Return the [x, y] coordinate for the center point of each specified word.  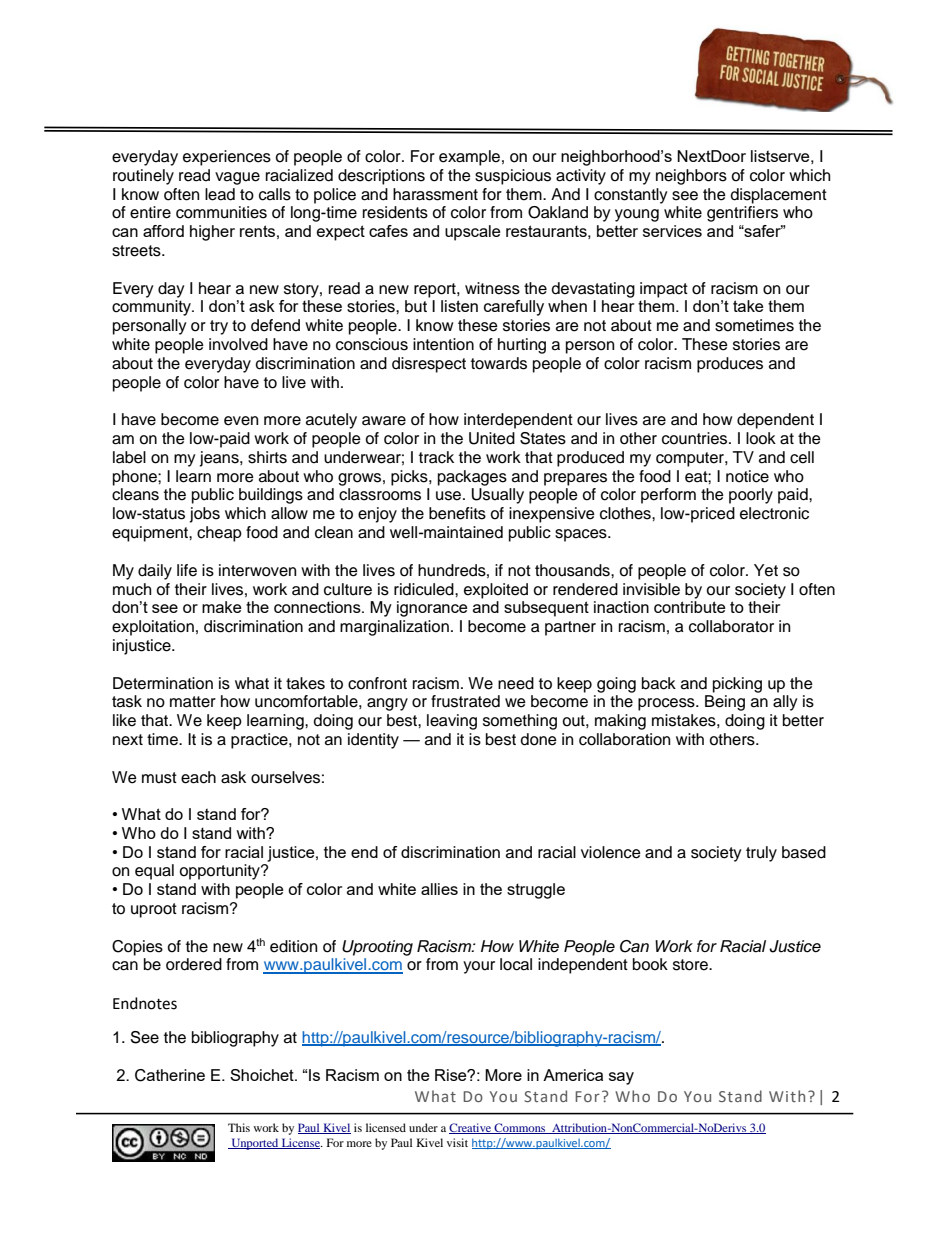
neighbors [691, 177]
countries [696, 438]
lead [220, 194]
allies [439, 889]
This [239, 1127]
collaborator [731, 626]
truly [761, 854]
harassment [435, 194]
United [492, 438]
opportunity [220, 872]
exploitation [153, 628]
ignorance [432, 609]
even [241, 421]
